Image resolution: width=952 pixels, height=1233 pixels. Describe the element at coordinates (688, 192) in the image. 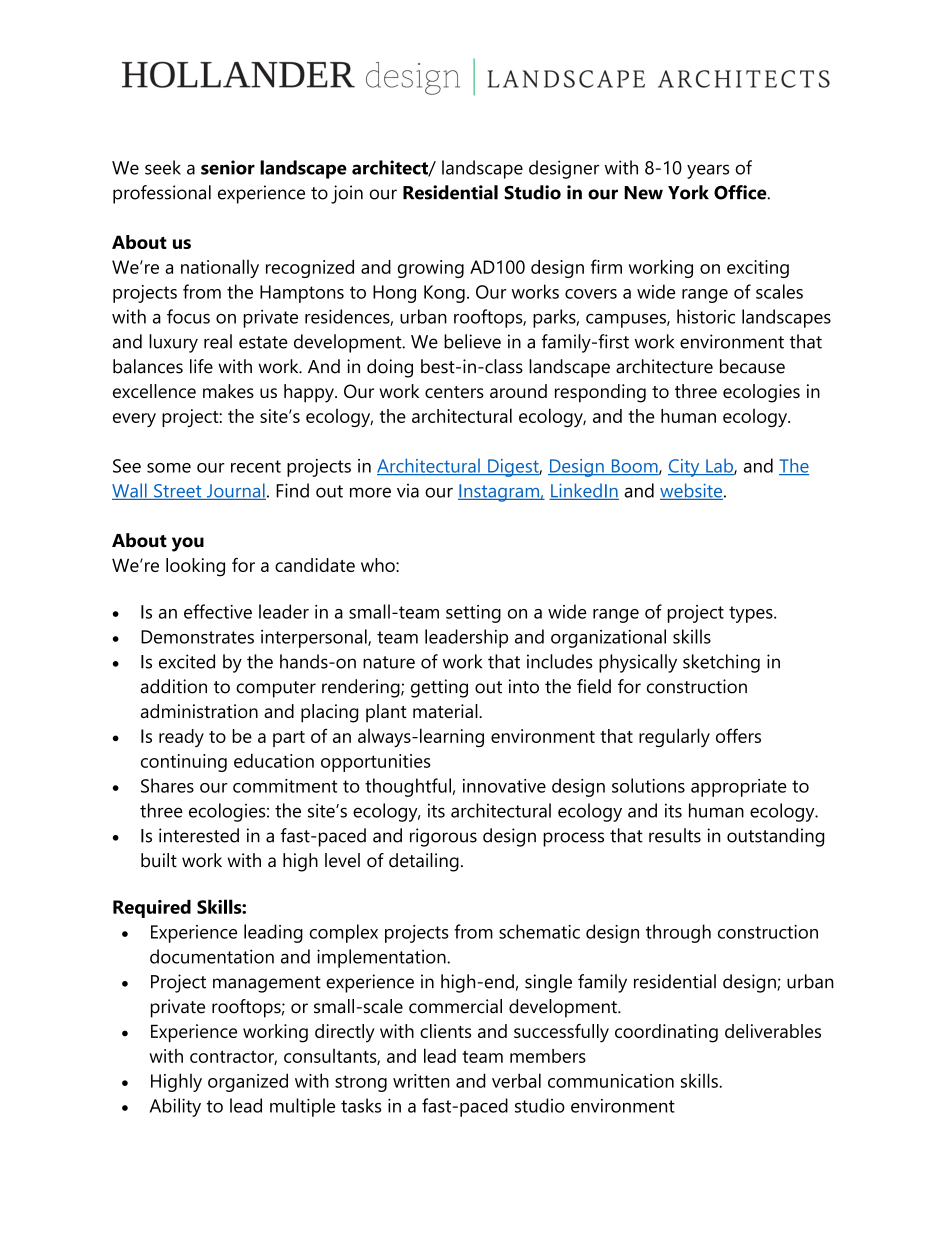

I see `York` at that location.
